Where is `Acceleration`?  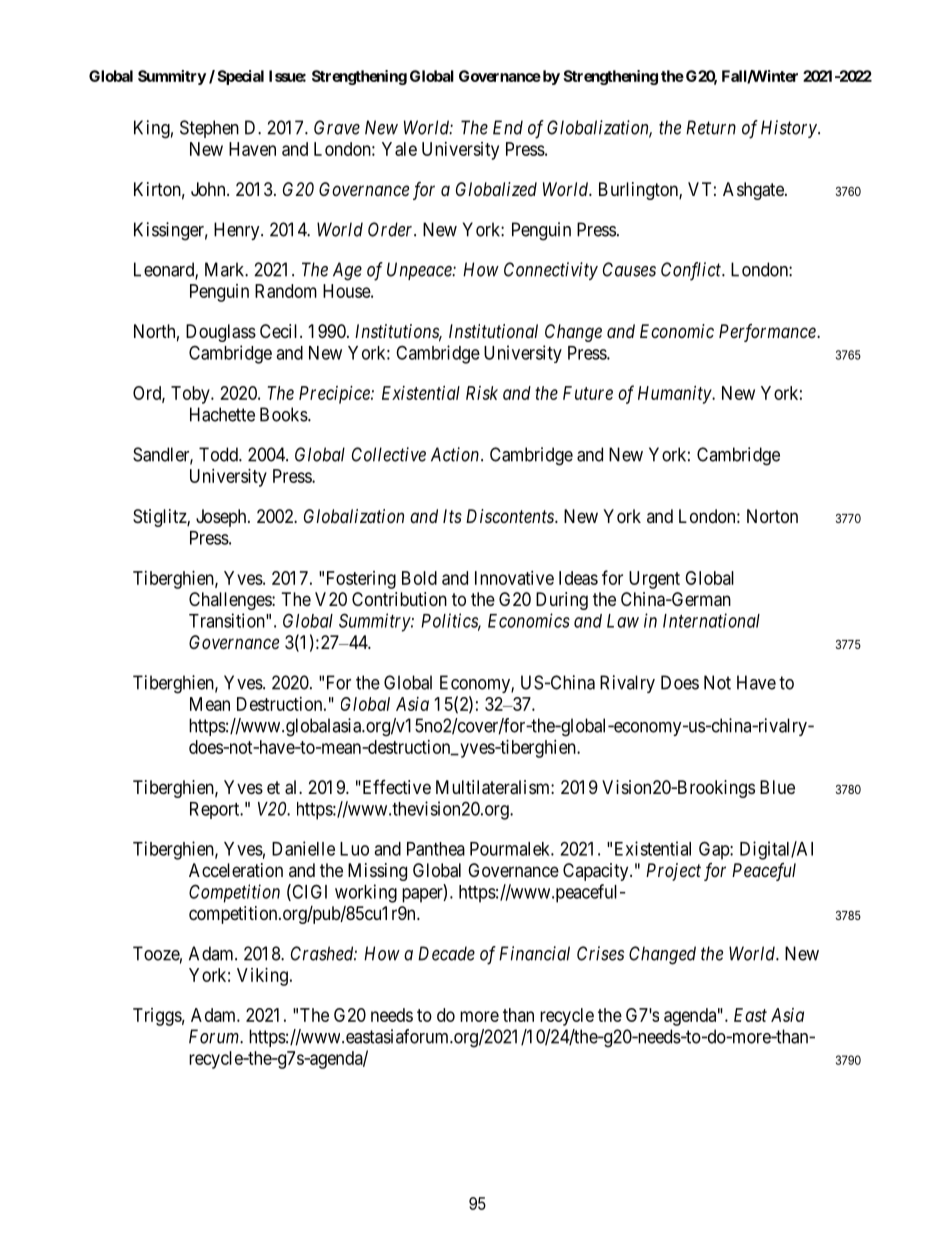 Acceleration is located at coordinates (236, 870).
